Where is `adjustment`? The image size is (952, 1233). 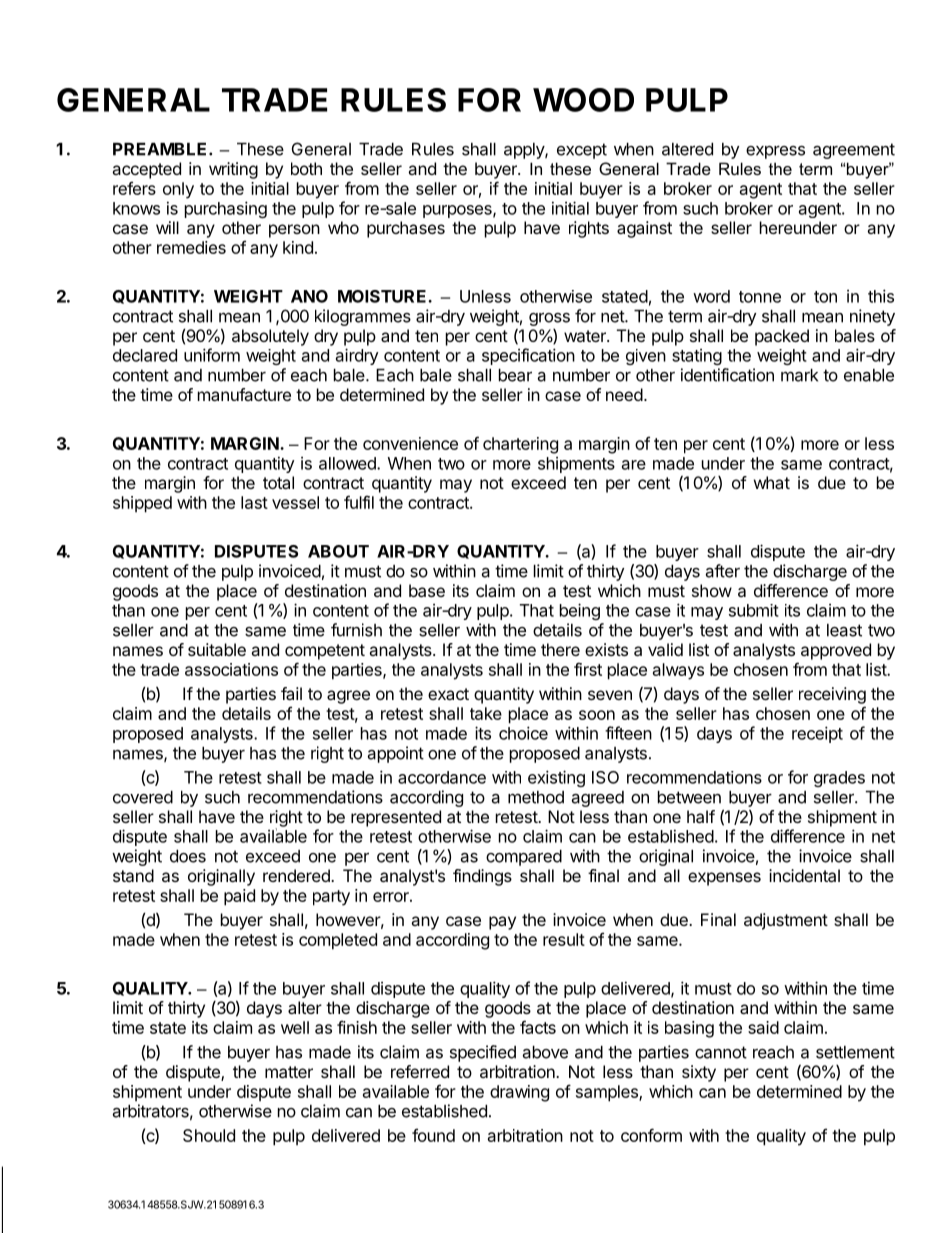
adjustment is located at coordinates (786, 921).
